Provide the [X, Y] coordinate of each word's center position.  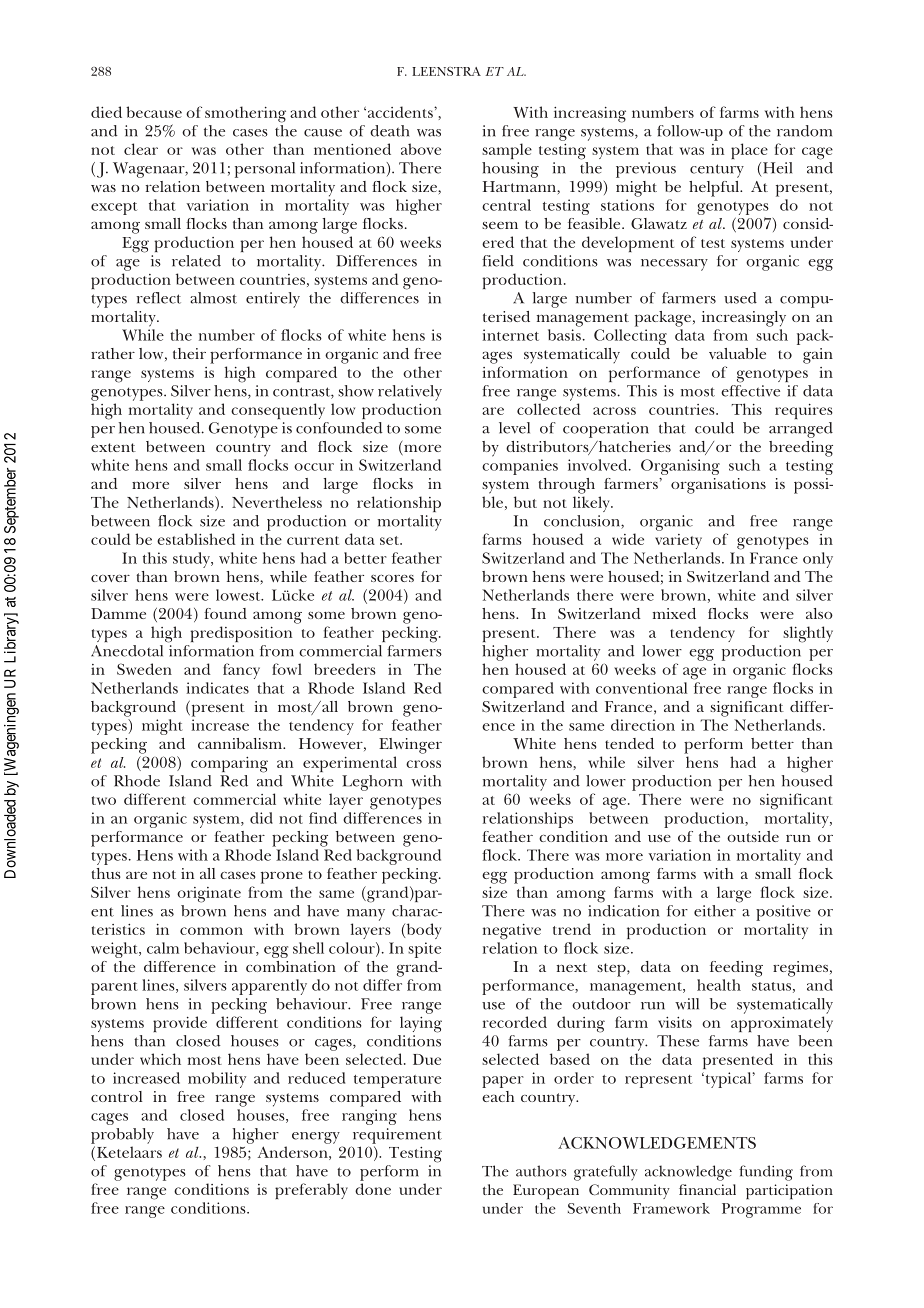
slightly [808, 634]
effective [750, 391]
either [715, 911]
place [749, 151]
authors [541, 1171]
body [422, 931]
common [211, 931]
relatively [410, 393]
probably [122, 1136]
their [189, 353]
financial [707, 1189]
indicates [218, 688]
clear [141, 149]
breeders [345, 669]
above [421, 149]
